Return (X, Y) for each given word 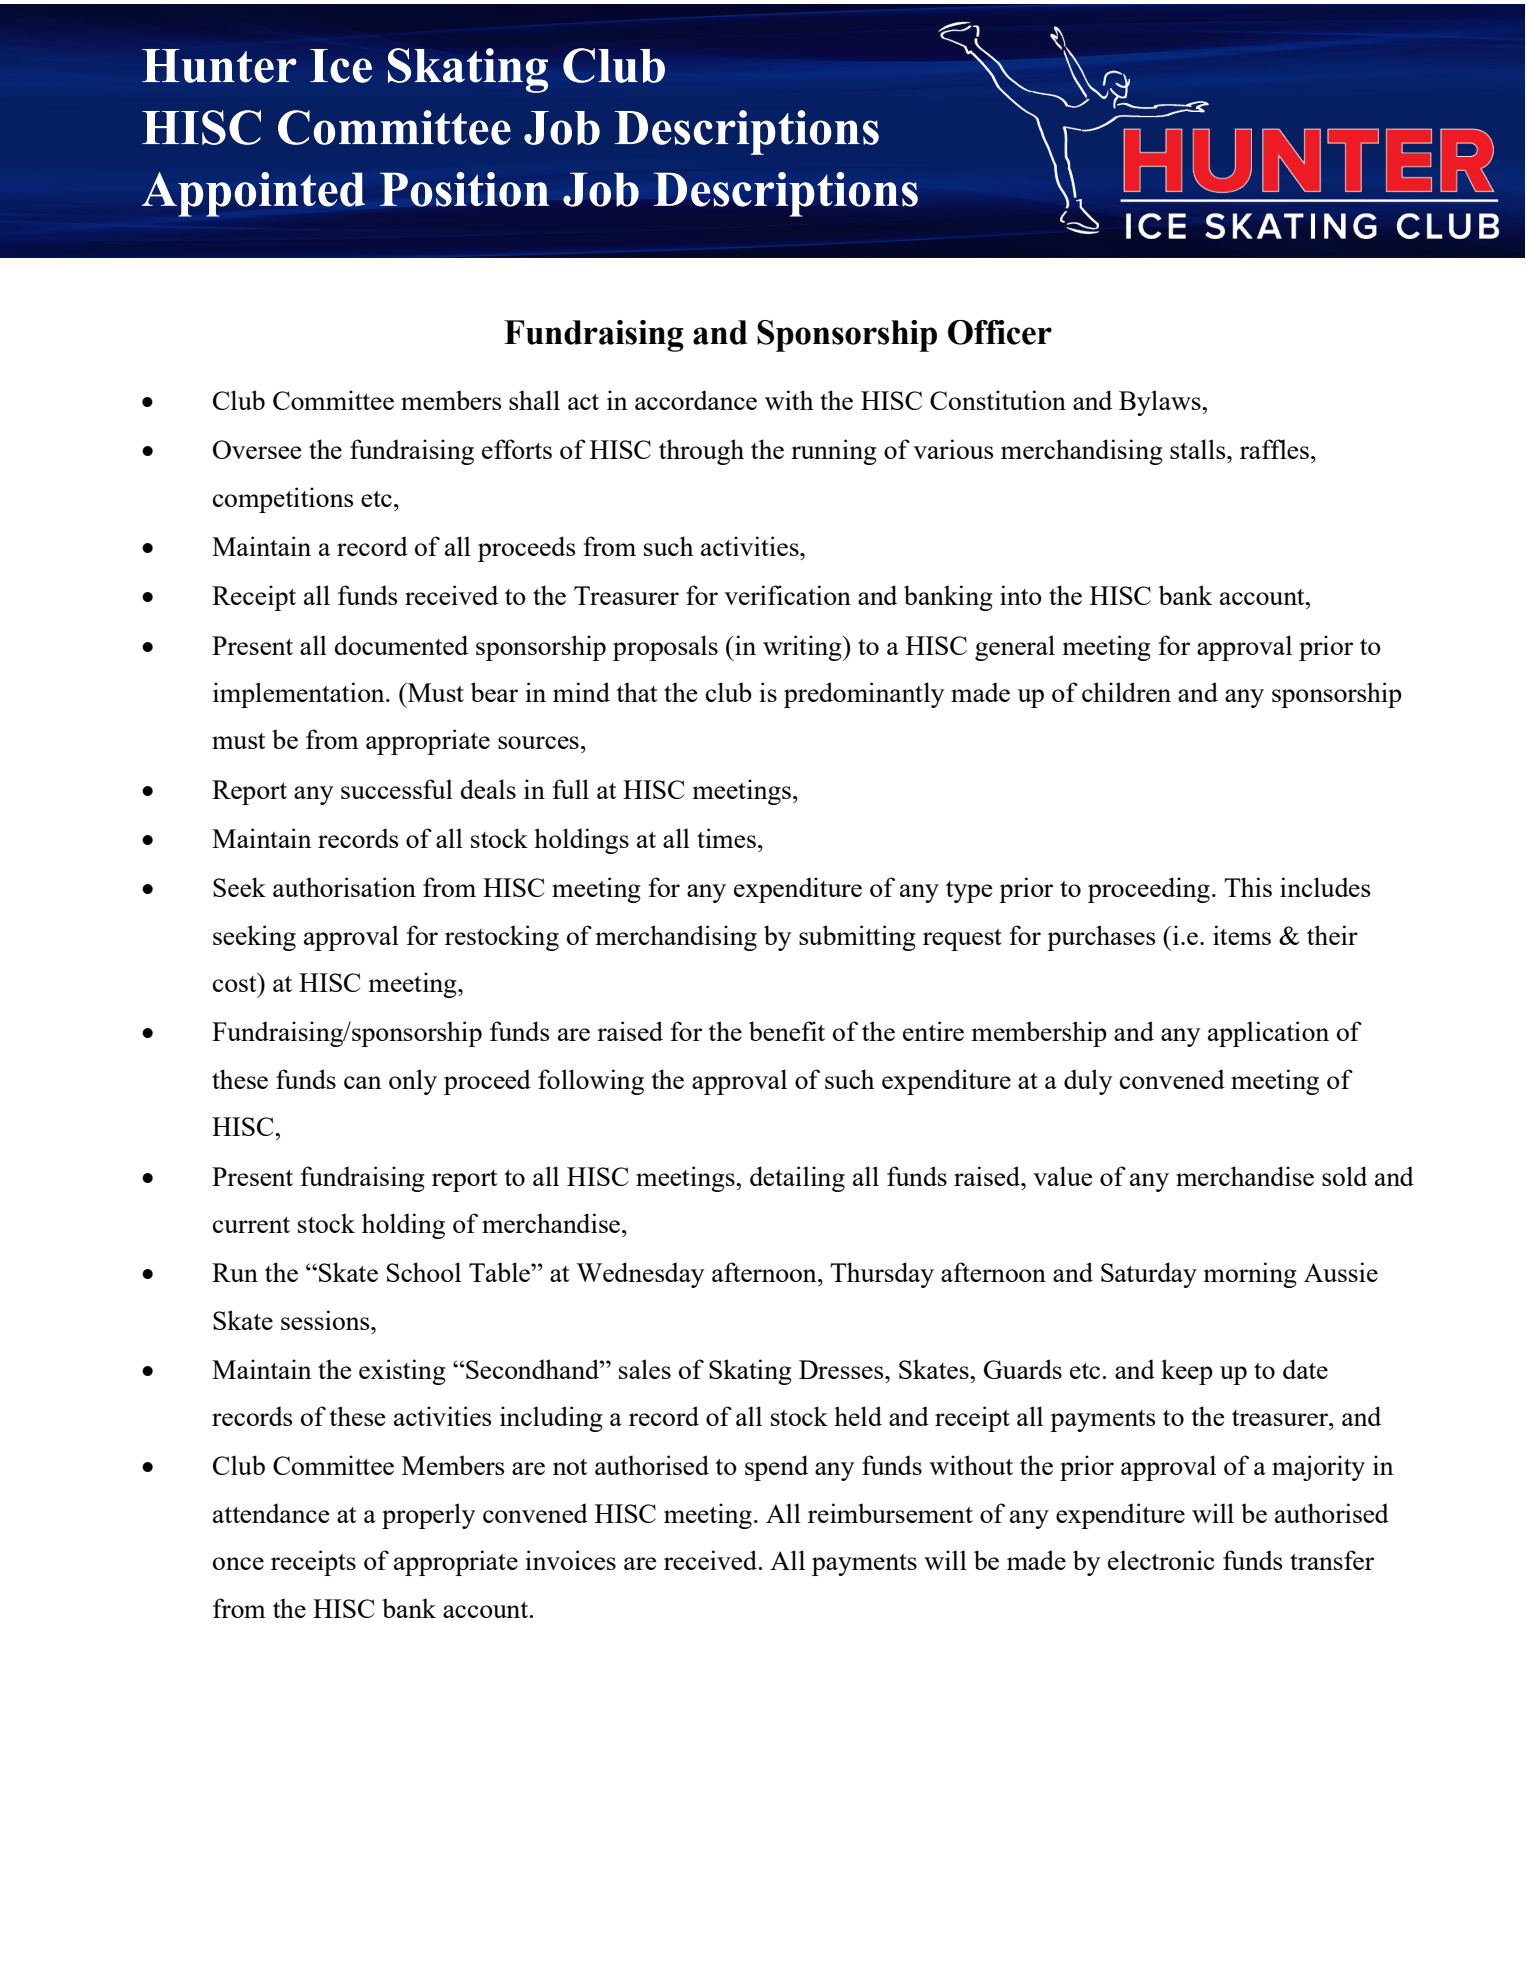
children (1126, 692)
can (363, 1082)
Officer (1000, 332)
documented (401, 645)
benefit (787, 1031)
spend (776, 1468)
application (1268, 1034)
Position (464, 189)
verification (787, 595)
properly (428, 1516)
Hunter (219, 66)
